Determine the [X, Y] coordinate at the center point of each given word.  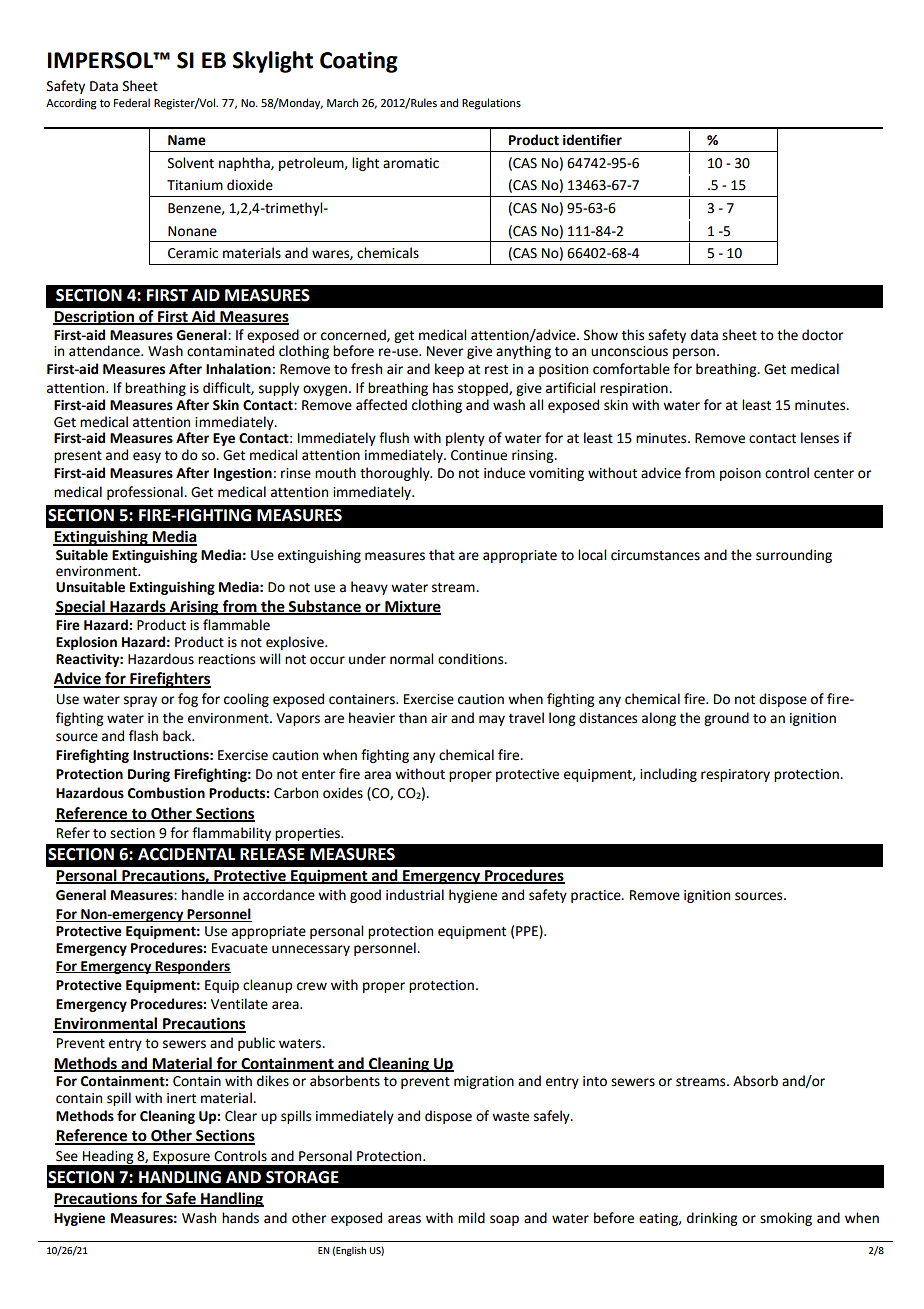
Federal [132, 102]
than [413, 718]
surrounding [794, 556]
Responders [192, 967]
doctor [822, 335]
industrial [415, 895]
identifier [592, 140]
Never [445, 351]
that [442, 555]
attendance [105, 351]
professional [146, 493]
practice [597, 896]
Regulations [491, 104]
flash [143, 736]
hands [240, 1218]
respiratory [735, 775]
